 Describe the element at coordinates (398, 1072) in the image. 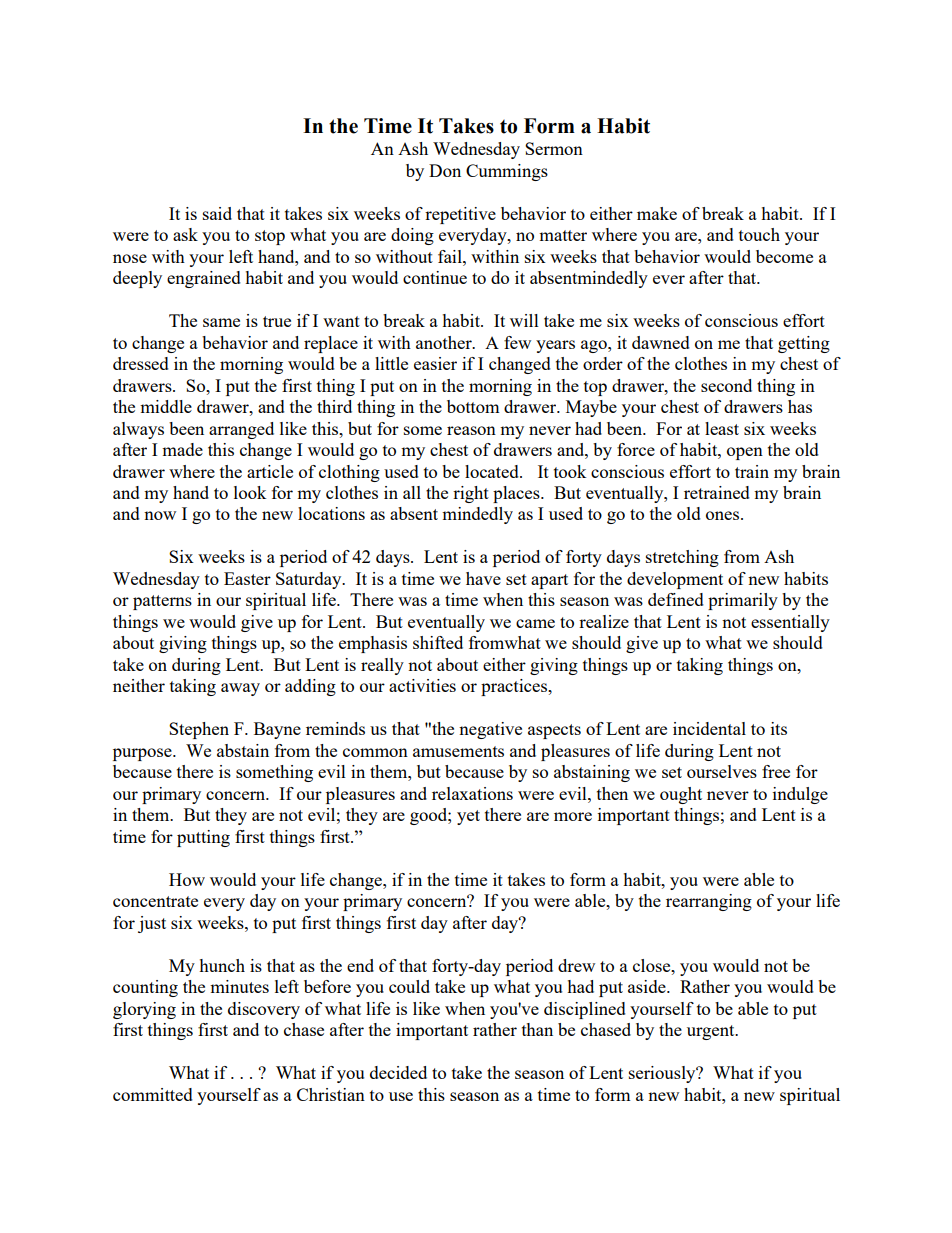

I see `decided` at that location.
